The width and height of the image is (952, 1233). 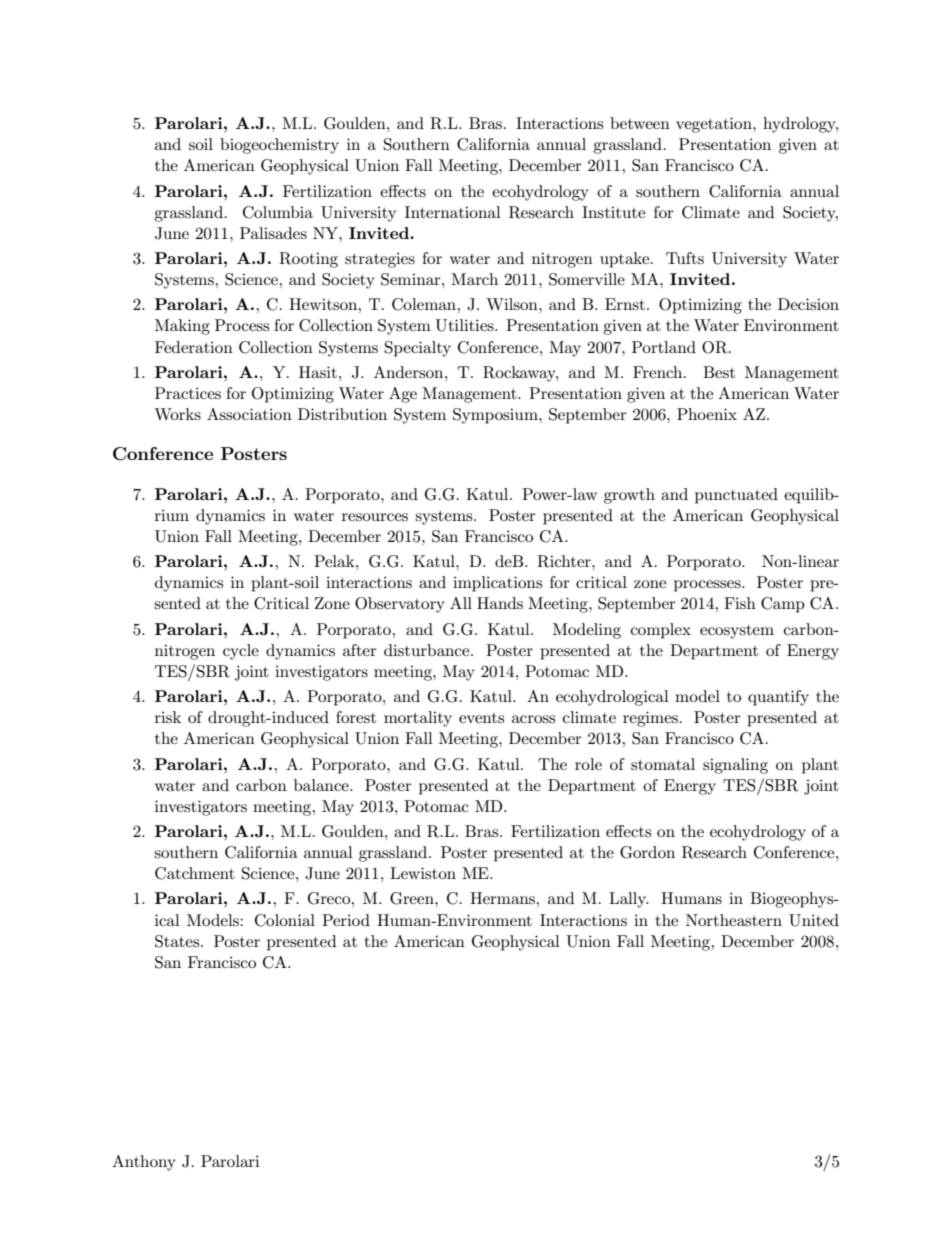 I want to click on Association, so click(x=249, y=414).
